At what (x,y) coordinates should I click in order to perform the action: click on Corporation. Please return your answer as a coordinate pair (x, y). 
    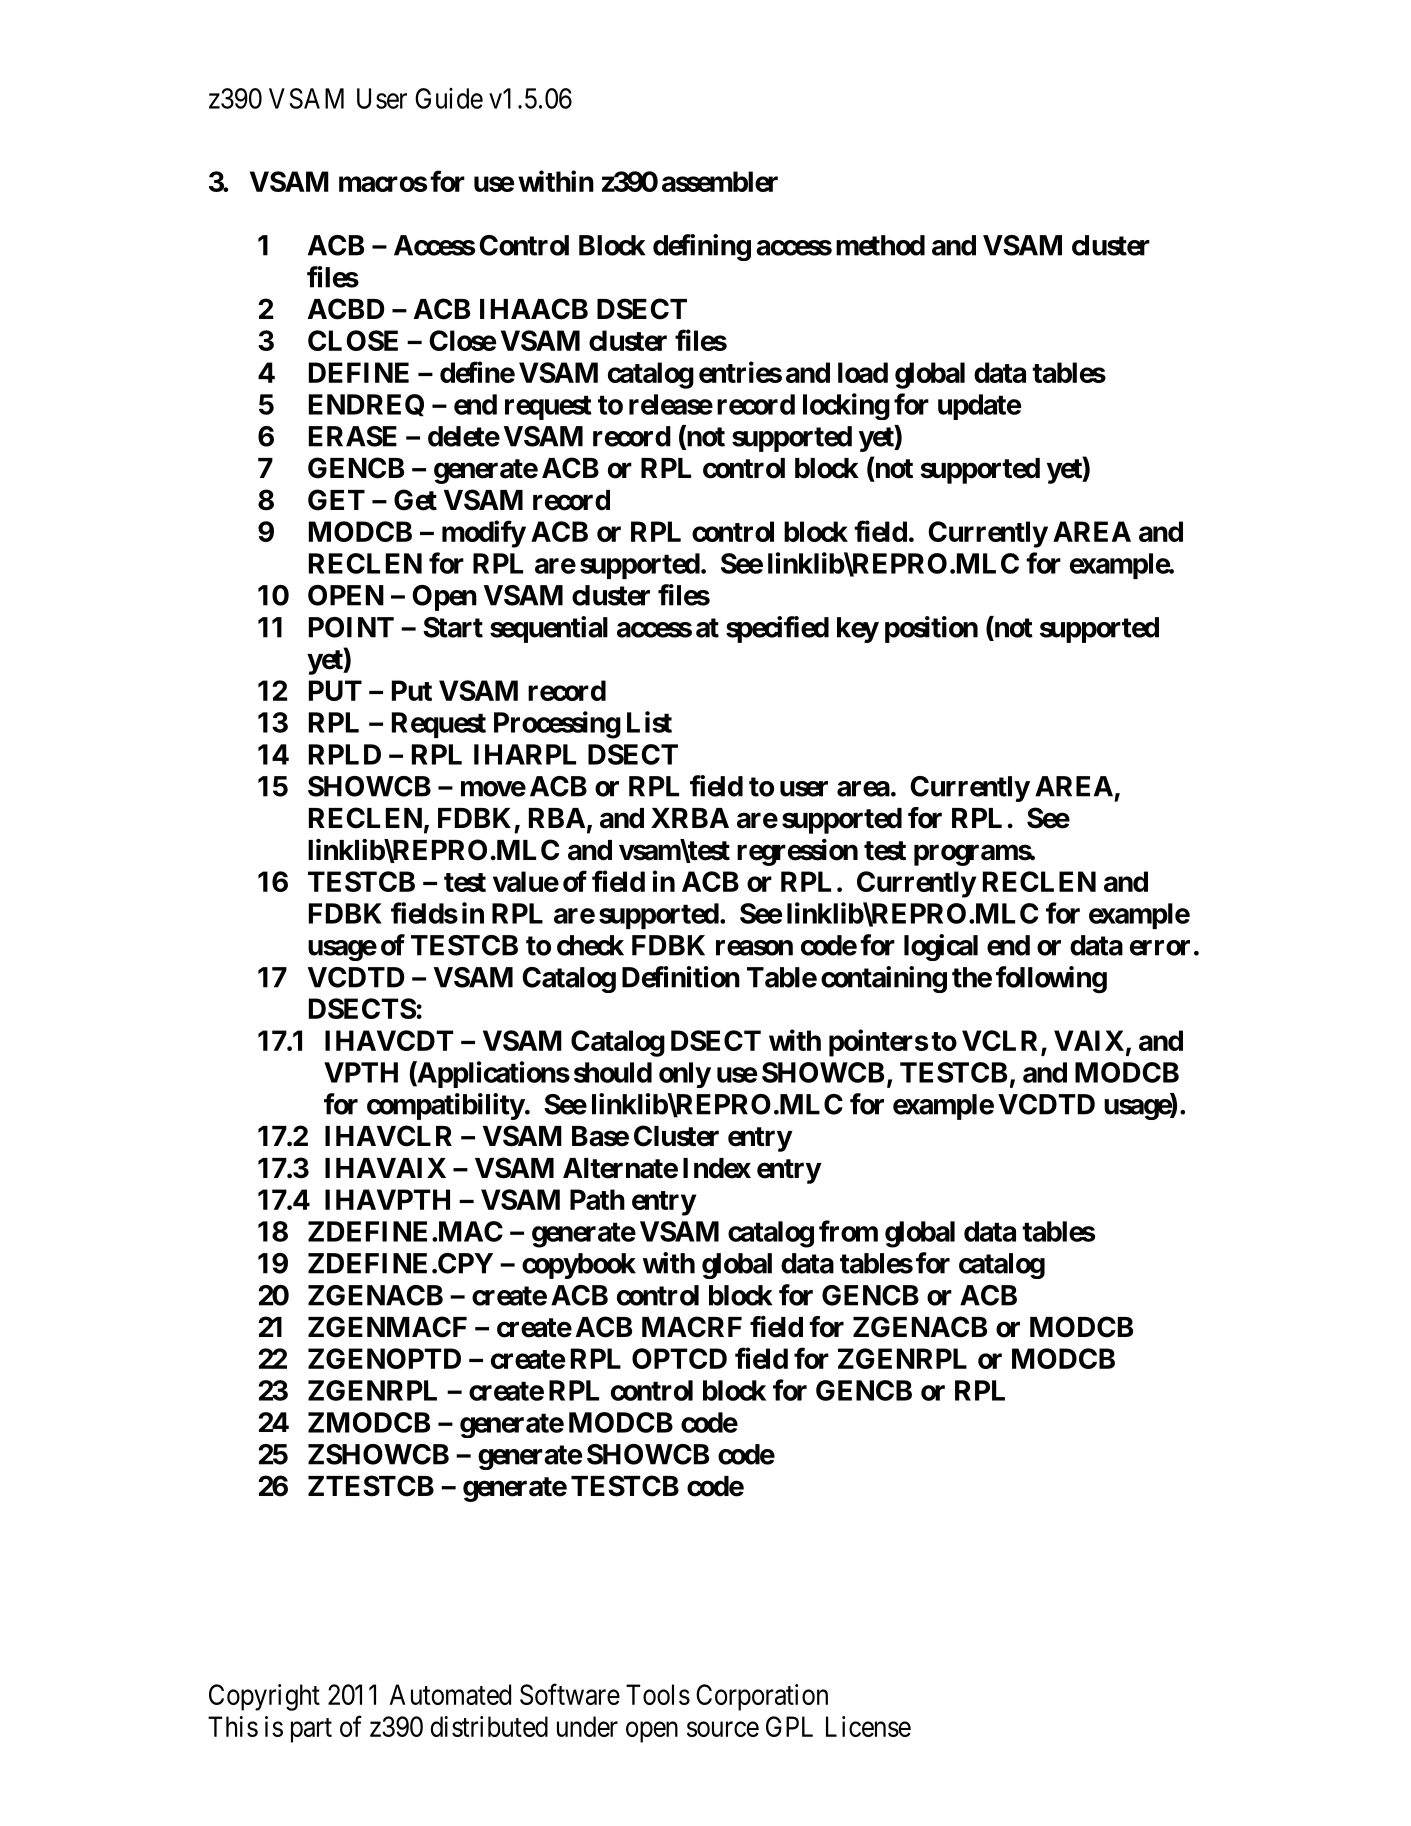
    Looking at the image, I should click on (762, 1697).
